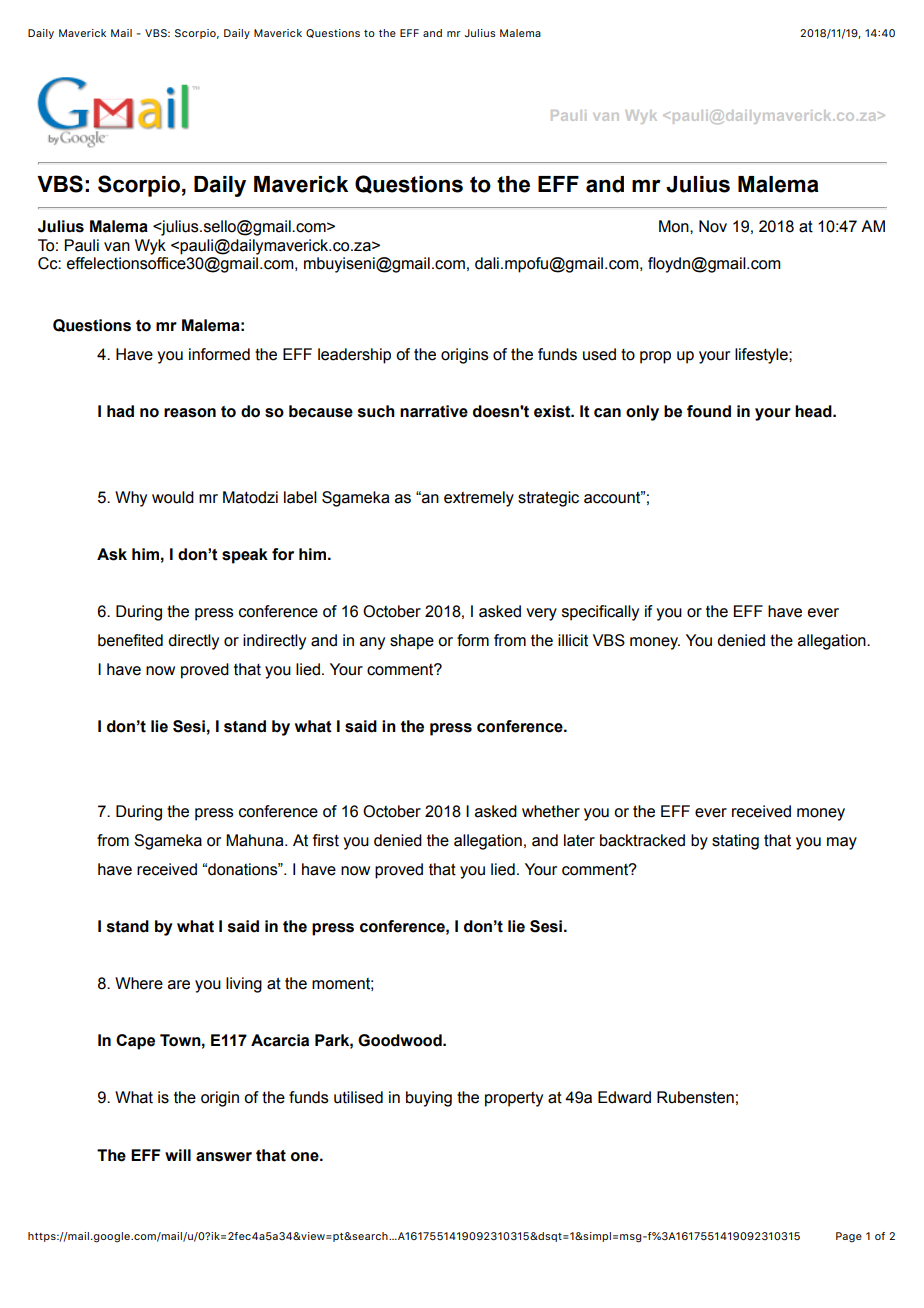  What do you see at coordinates (713, 226) in the image?
I see `Nov` at bounding box center [713, 226].
